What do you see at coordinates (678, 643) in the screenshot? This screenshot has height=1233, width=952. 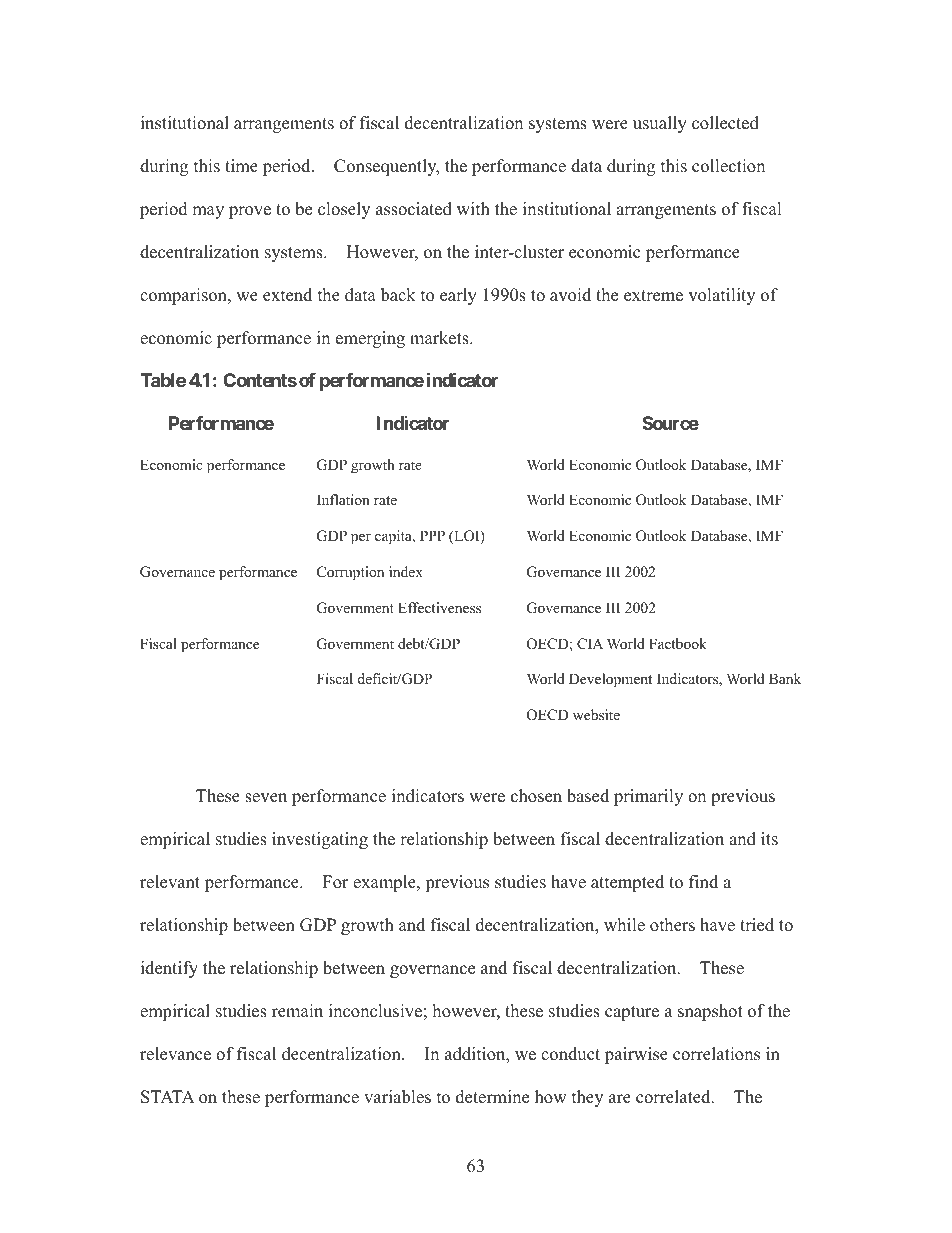 I see `Factbook` at bounding box center [678, 643].
